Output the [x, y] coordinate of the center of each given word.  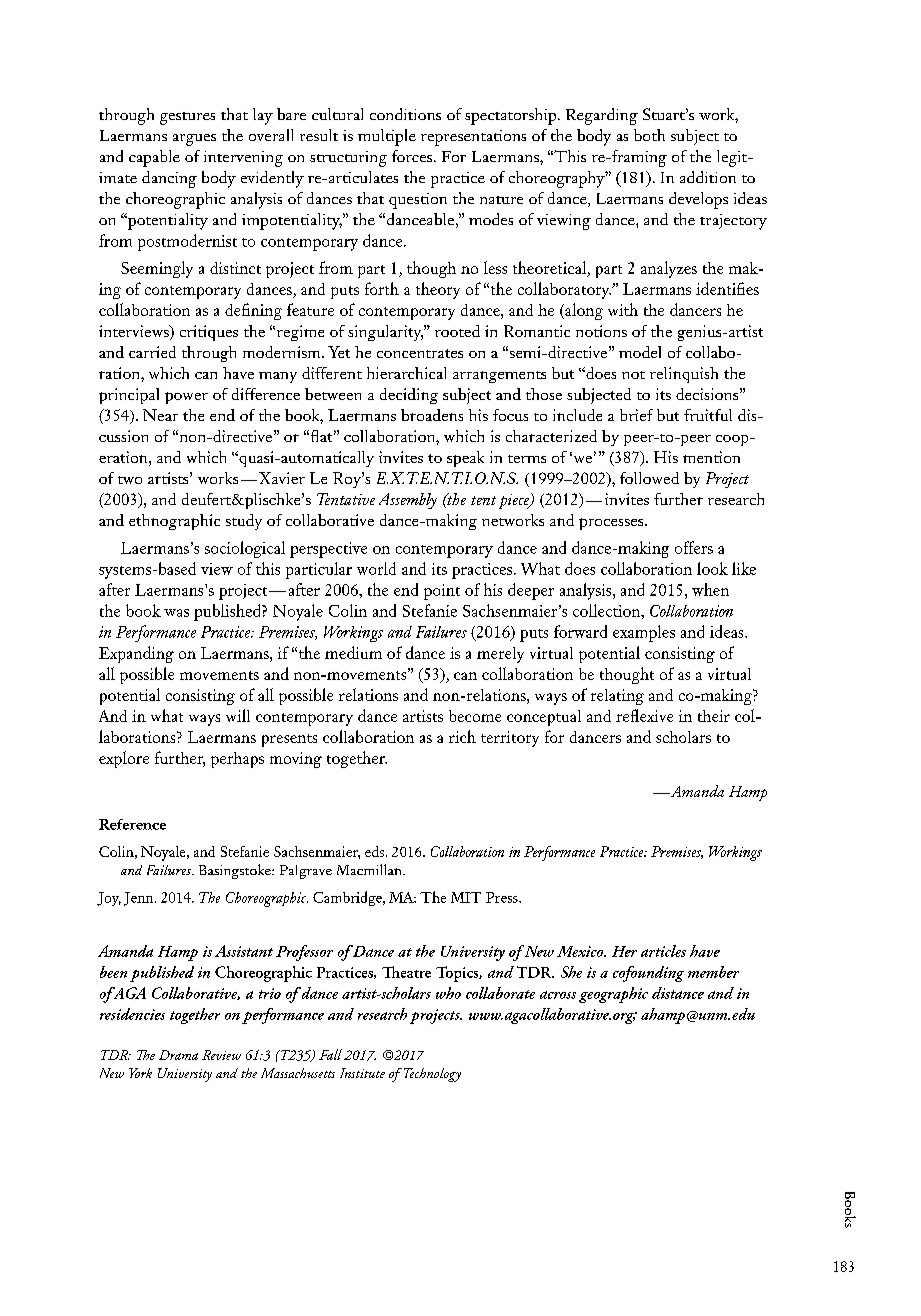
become [475, 716]
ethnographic [174, 522]
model [640, 352]
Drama [178, 1055]
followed [649, 478]
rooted [457, 331]
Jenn [140, 899]
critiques [209, 333]
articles [663, 951]
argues [194, 140]
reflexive [644, 715]
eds [376, 851]
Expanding [136, 654]
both [649, 135]
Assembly [408, 501]
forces [413, 156]
